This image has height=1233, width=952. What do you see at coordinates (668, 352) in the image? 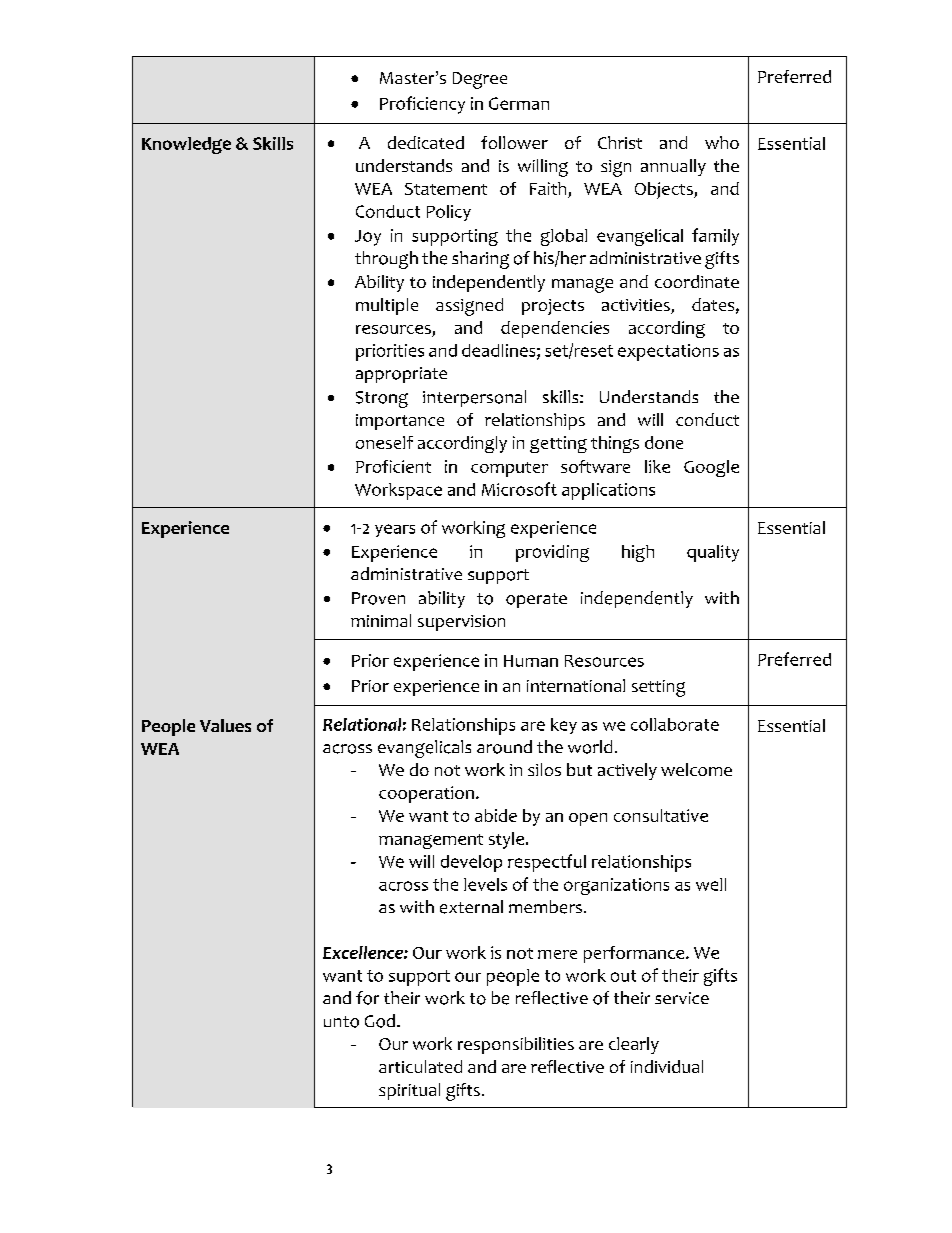
I see `expectations` at bounding box center [668, 352].
